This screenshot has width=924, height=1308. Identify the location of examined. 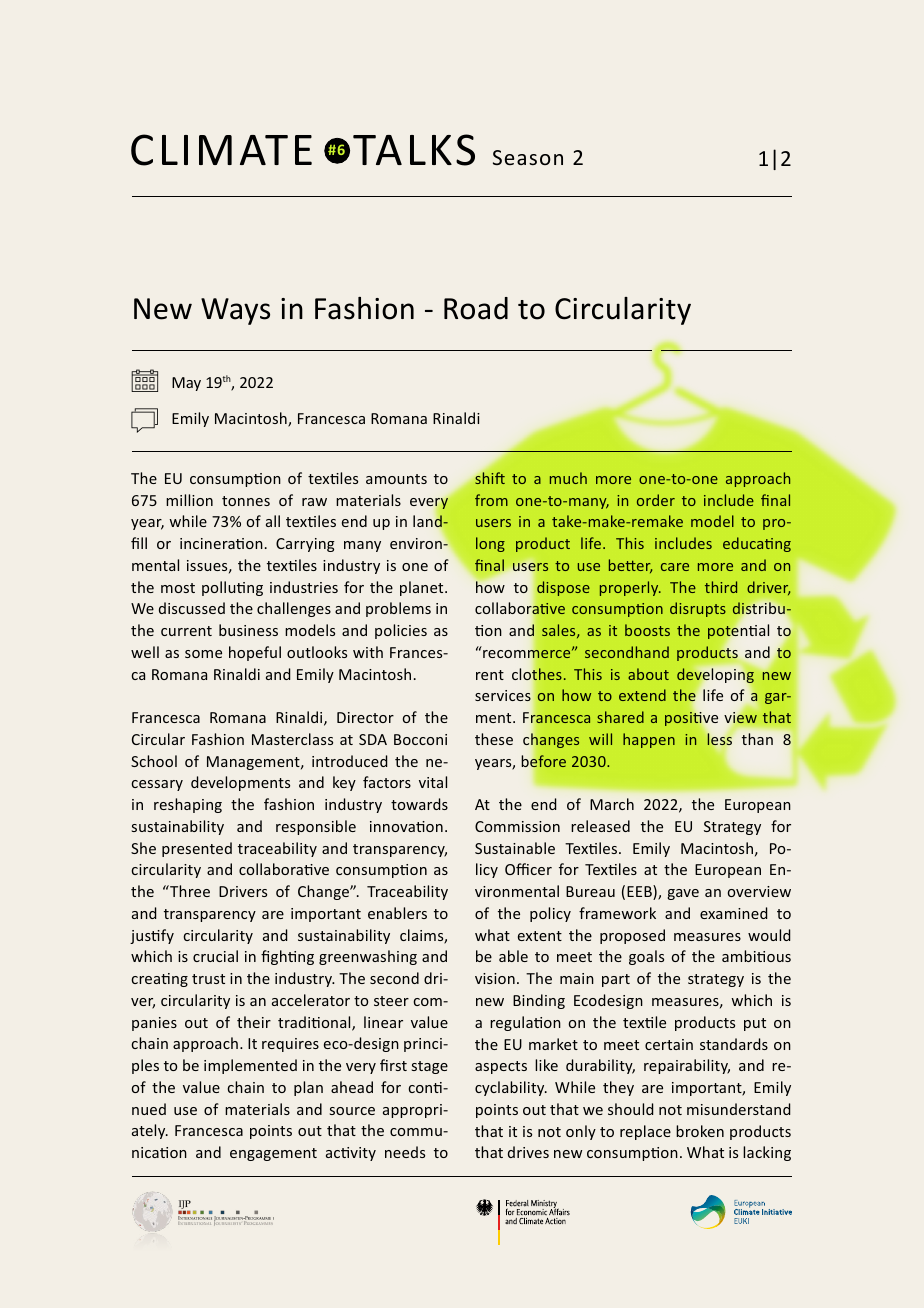
(734, 913).
